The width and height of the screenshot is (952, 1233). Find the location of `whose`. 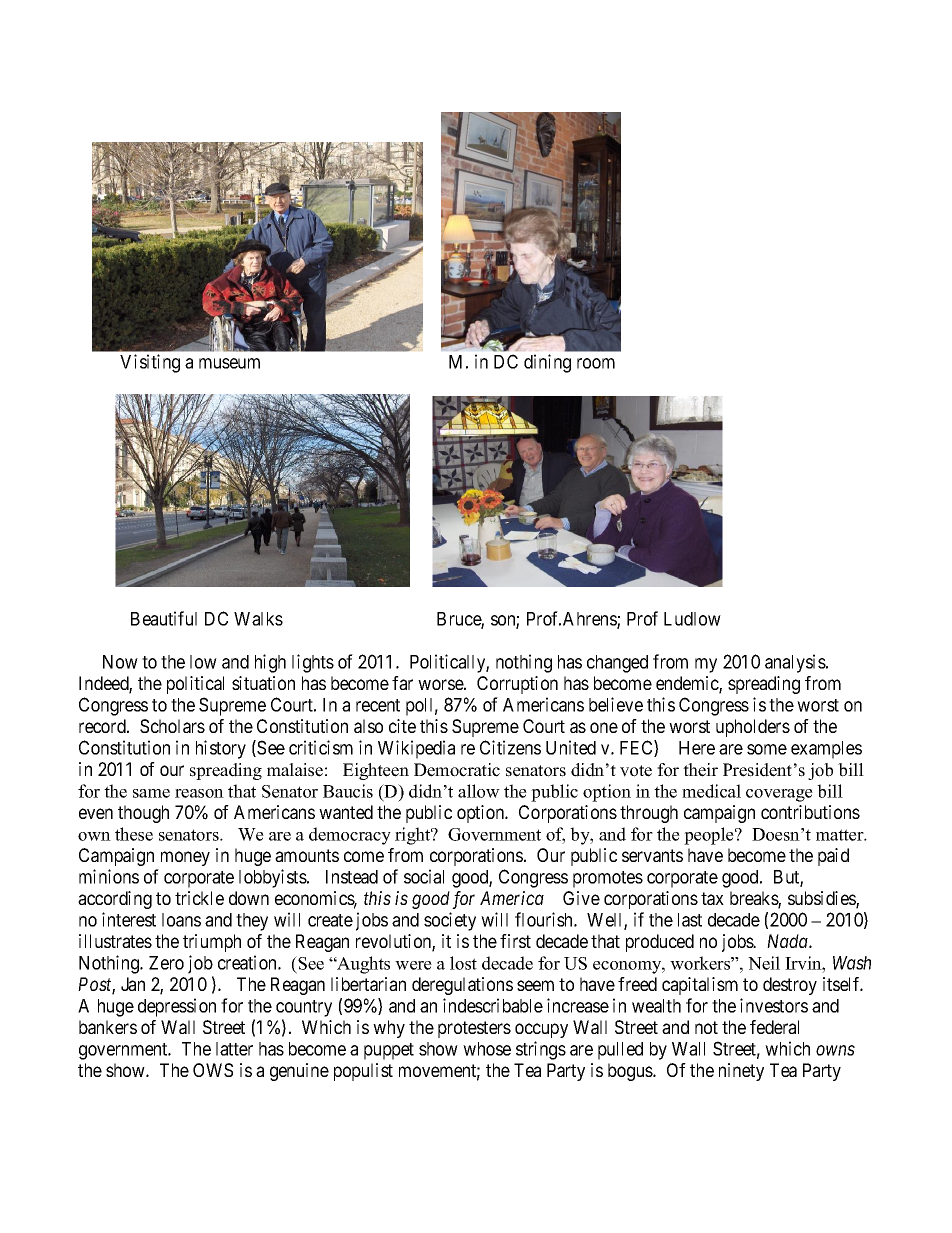

whose is located at coordinates (487, 1049).
